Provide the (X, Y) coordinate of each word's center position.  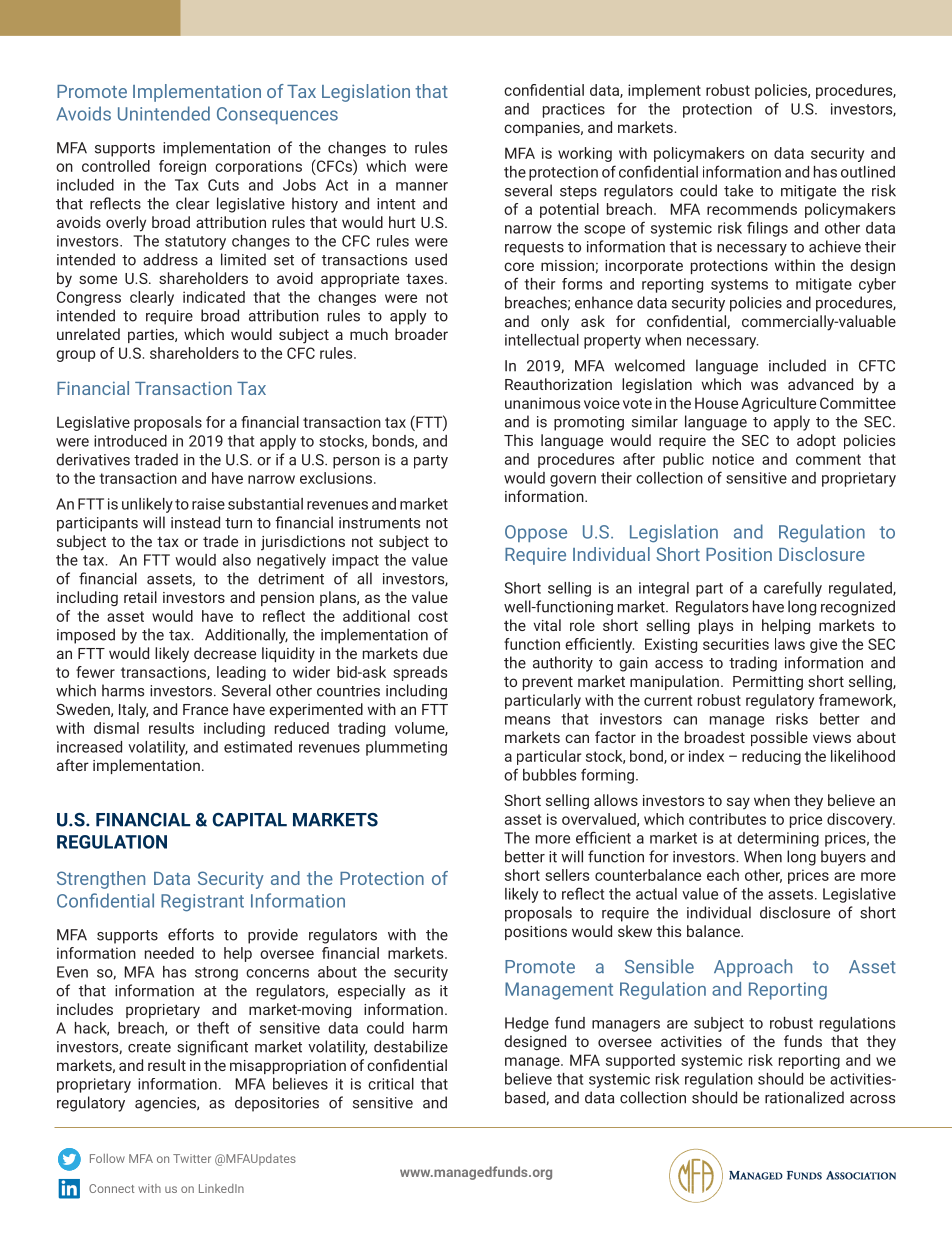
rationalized (804, 1097)
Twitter (192, 1158)
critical (391, 1084)
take (738, 190)
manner (422, 186)
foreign (182, 167)
